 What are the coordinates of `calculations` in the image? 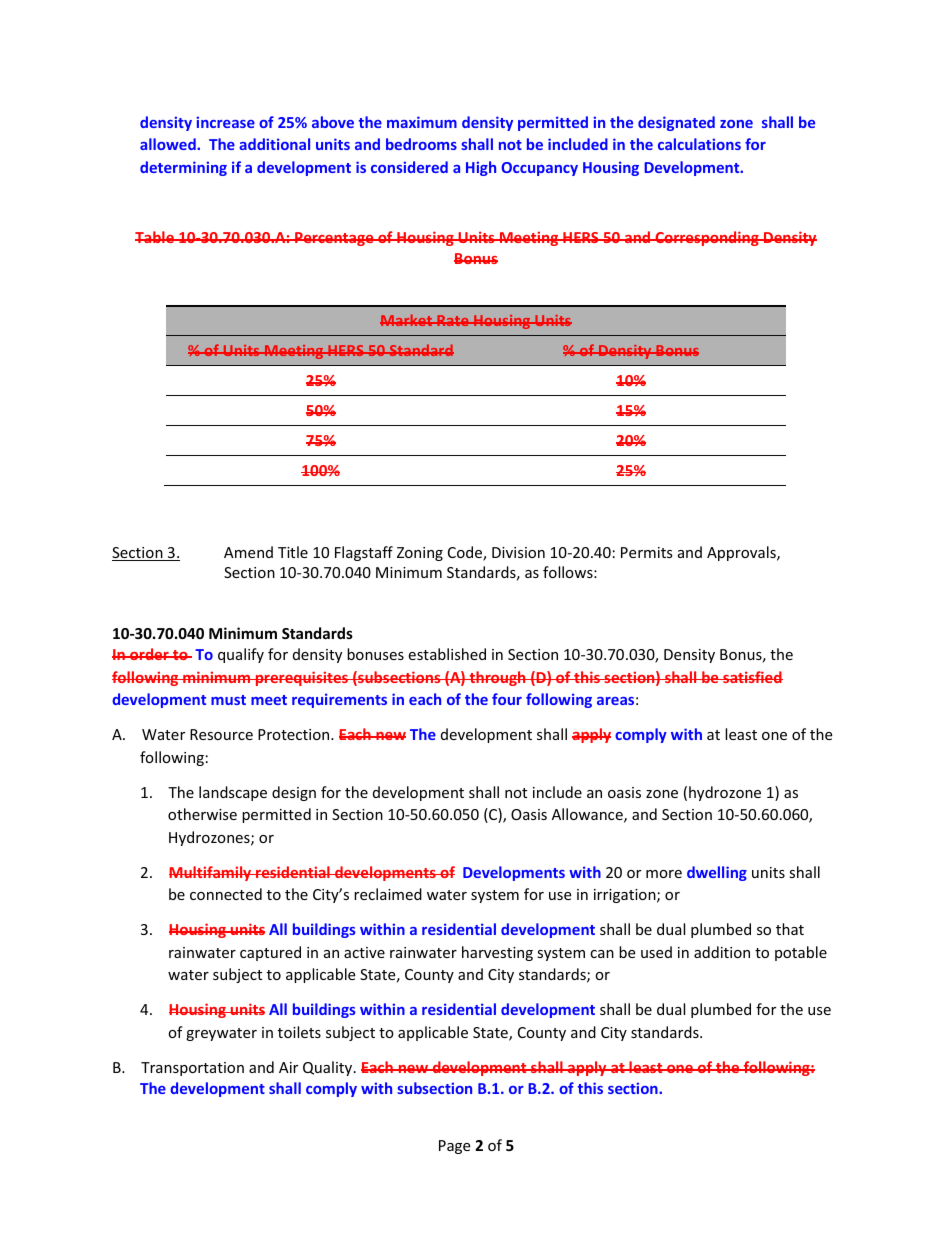 It's located at (699, 144).
